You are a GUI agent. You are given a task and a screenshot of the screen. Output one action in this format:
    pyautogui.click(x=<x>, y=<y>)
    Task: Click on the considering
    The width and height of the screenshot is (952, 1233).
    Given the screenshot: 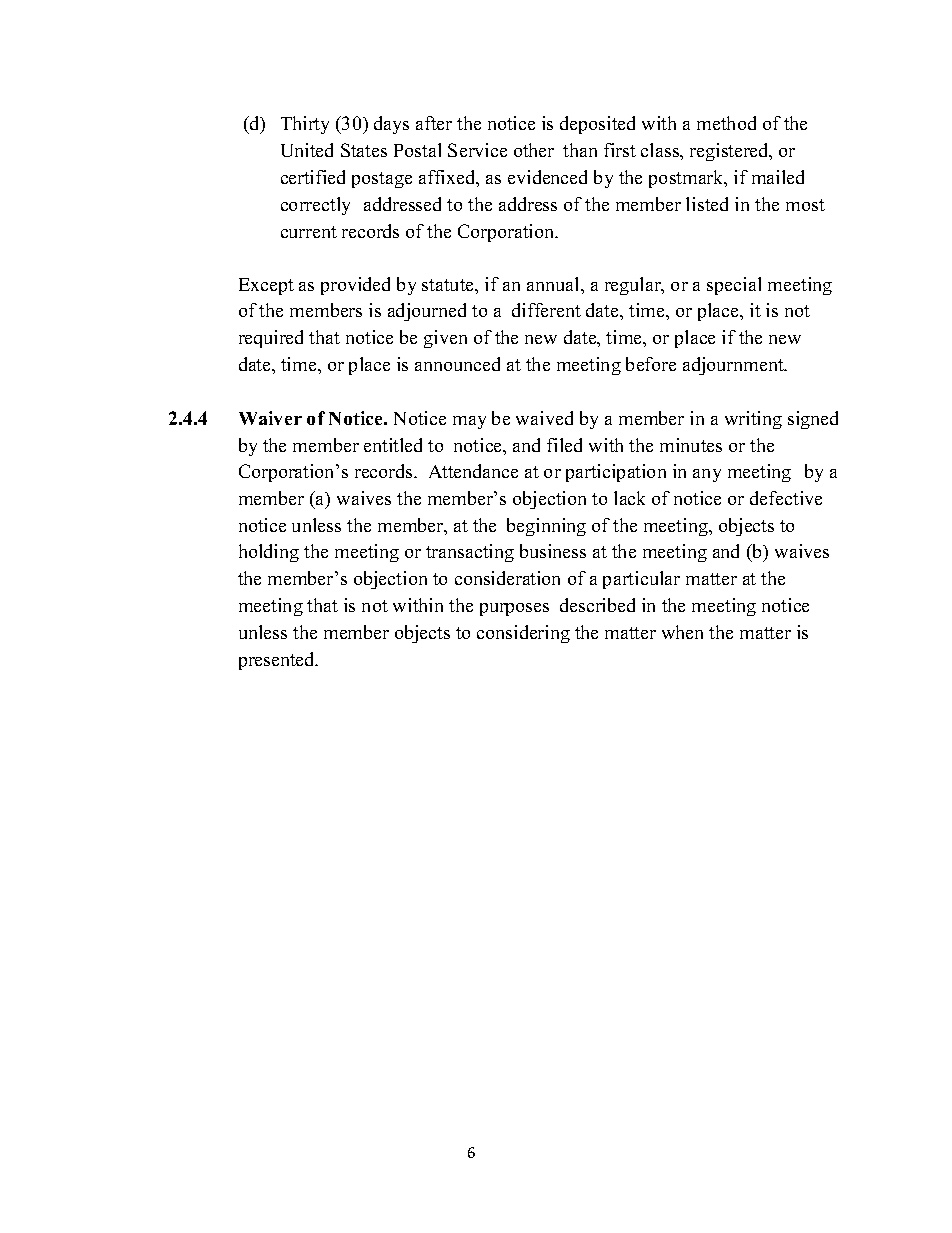 What is the action you would take?
    pyautogui.click(x=523, y=634)
